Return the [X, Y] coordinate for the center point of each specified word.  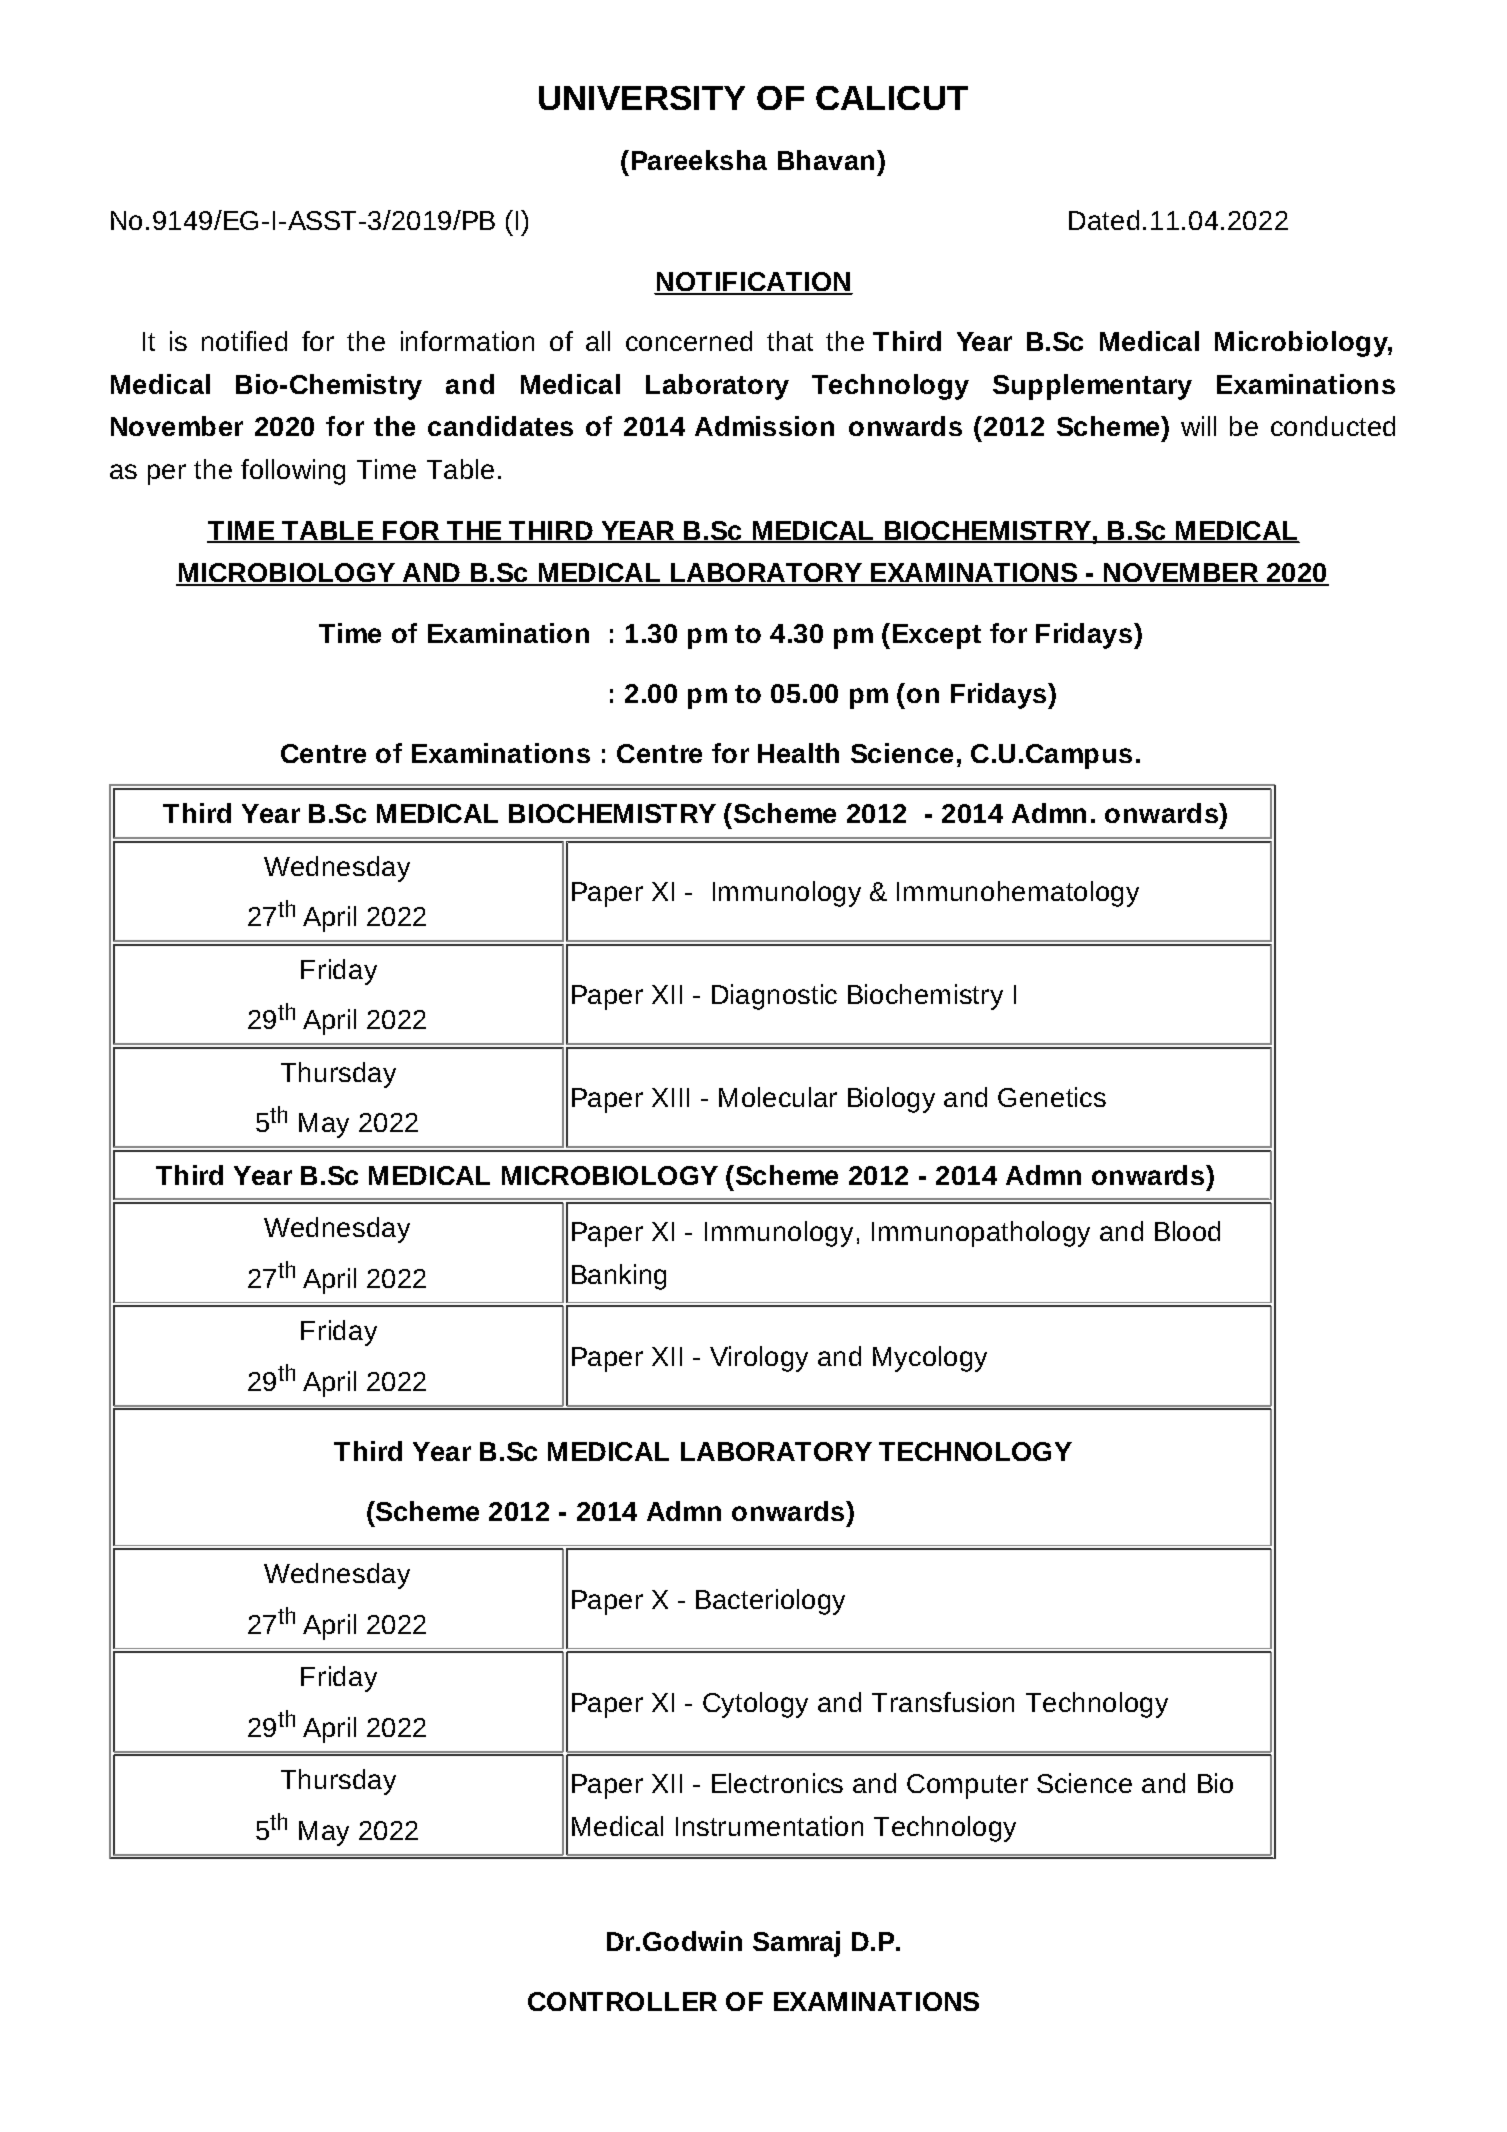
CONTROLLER [622, 2001]
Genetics [1052, 1097]
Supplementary [1092, 387]
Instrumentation [769, 1826]
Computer [967, 1786]
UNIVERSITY [642, 98]
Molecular [778, 1097]
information [467, 341]
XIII [670, 1097]
